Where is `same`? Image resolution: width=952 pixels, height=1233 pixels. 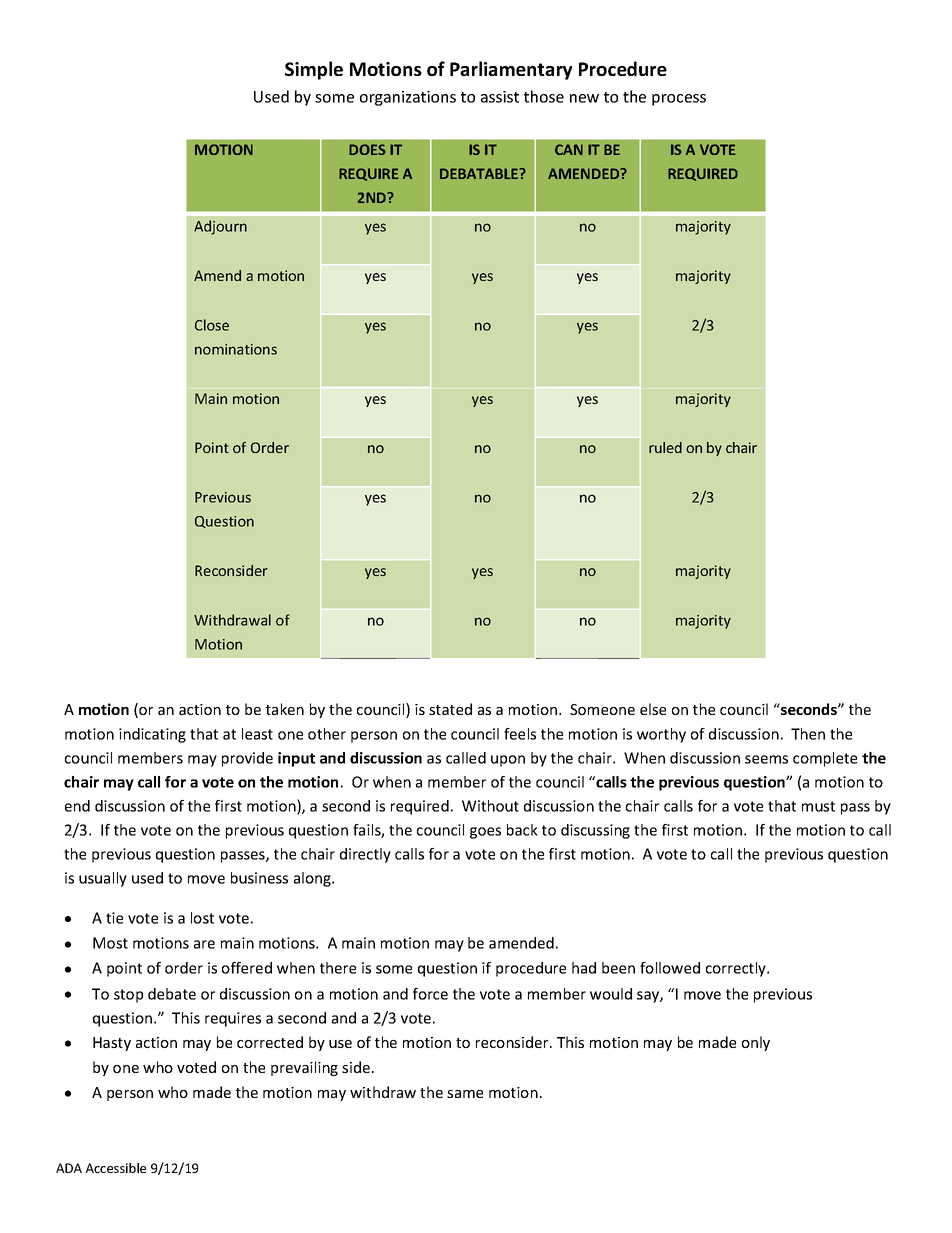 same is located at coordinates (465, 1094).
